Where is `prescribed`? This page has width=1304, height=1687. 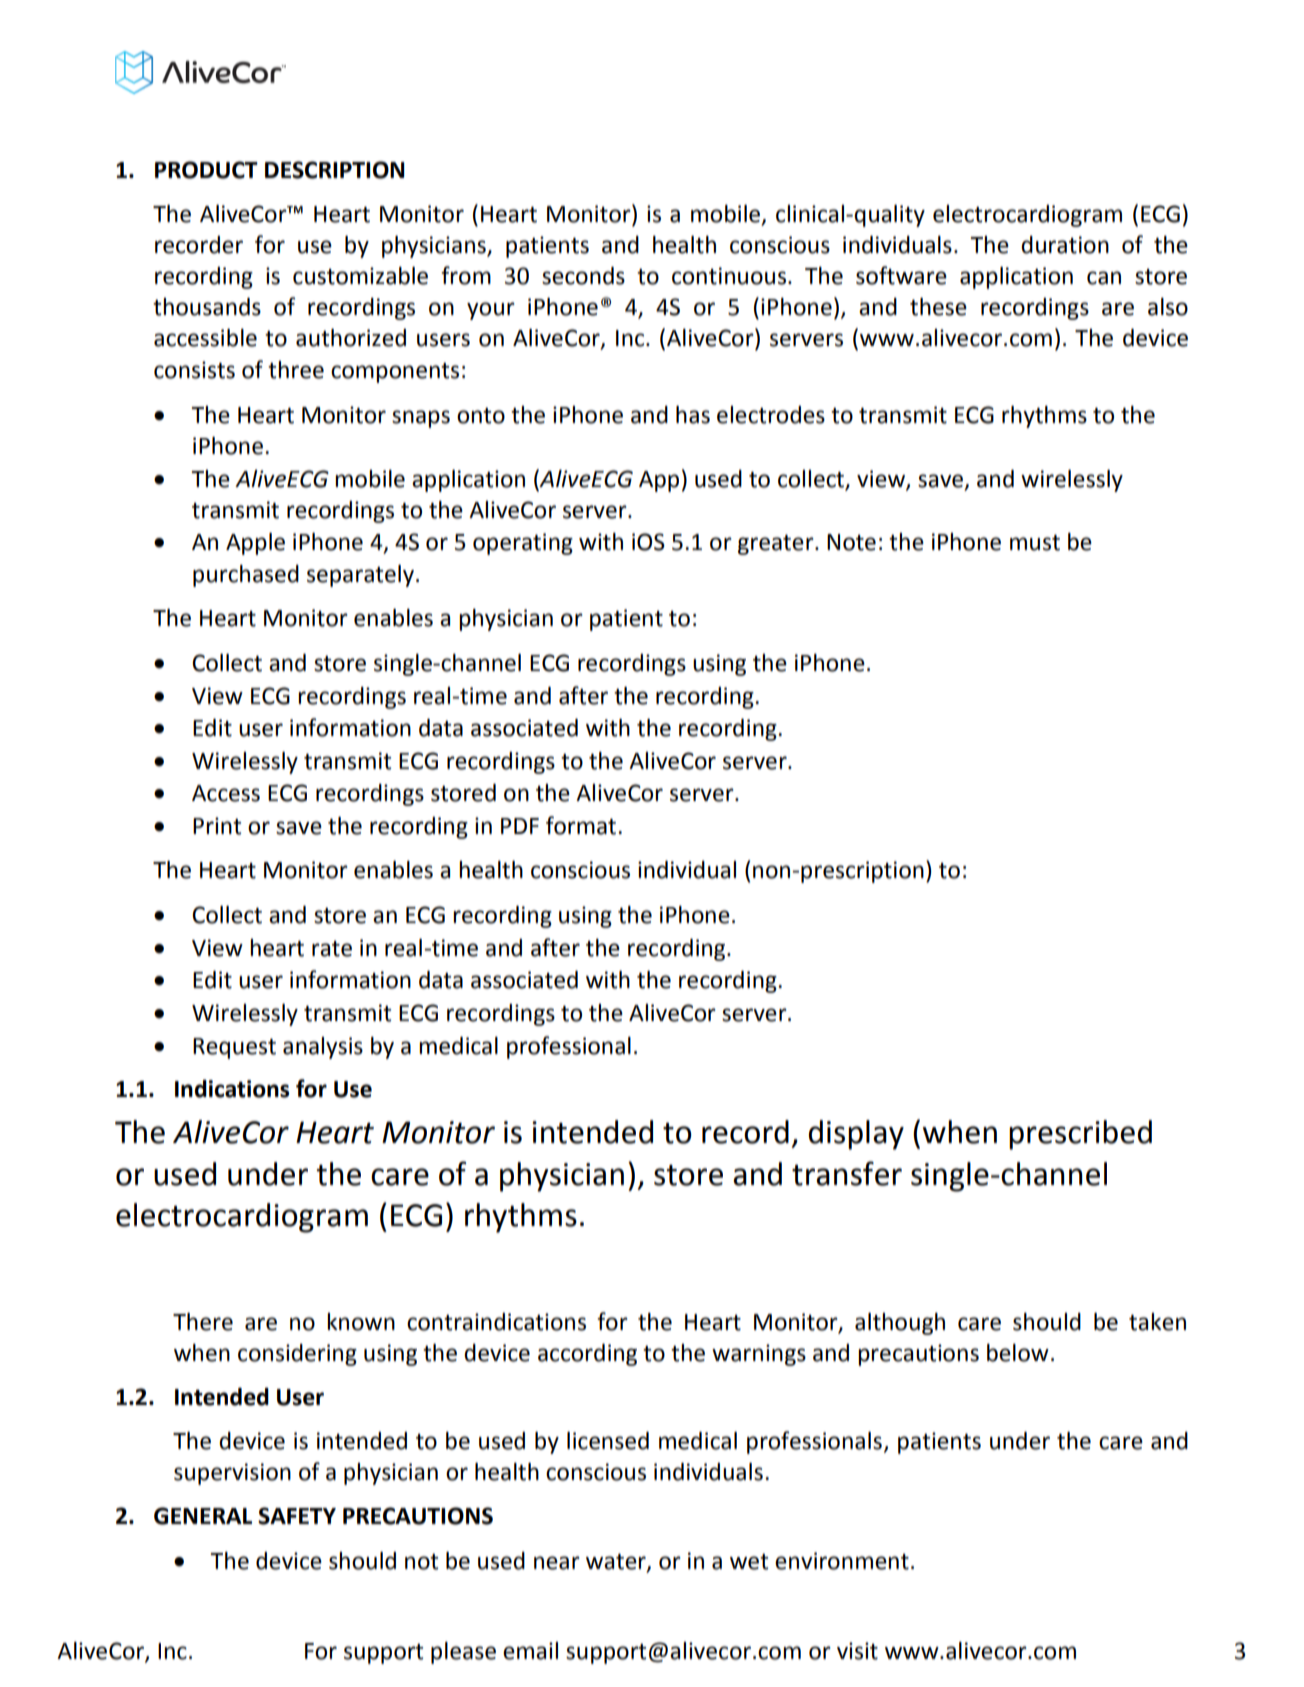 prescribed is located at coordinates (1080, 1135).
